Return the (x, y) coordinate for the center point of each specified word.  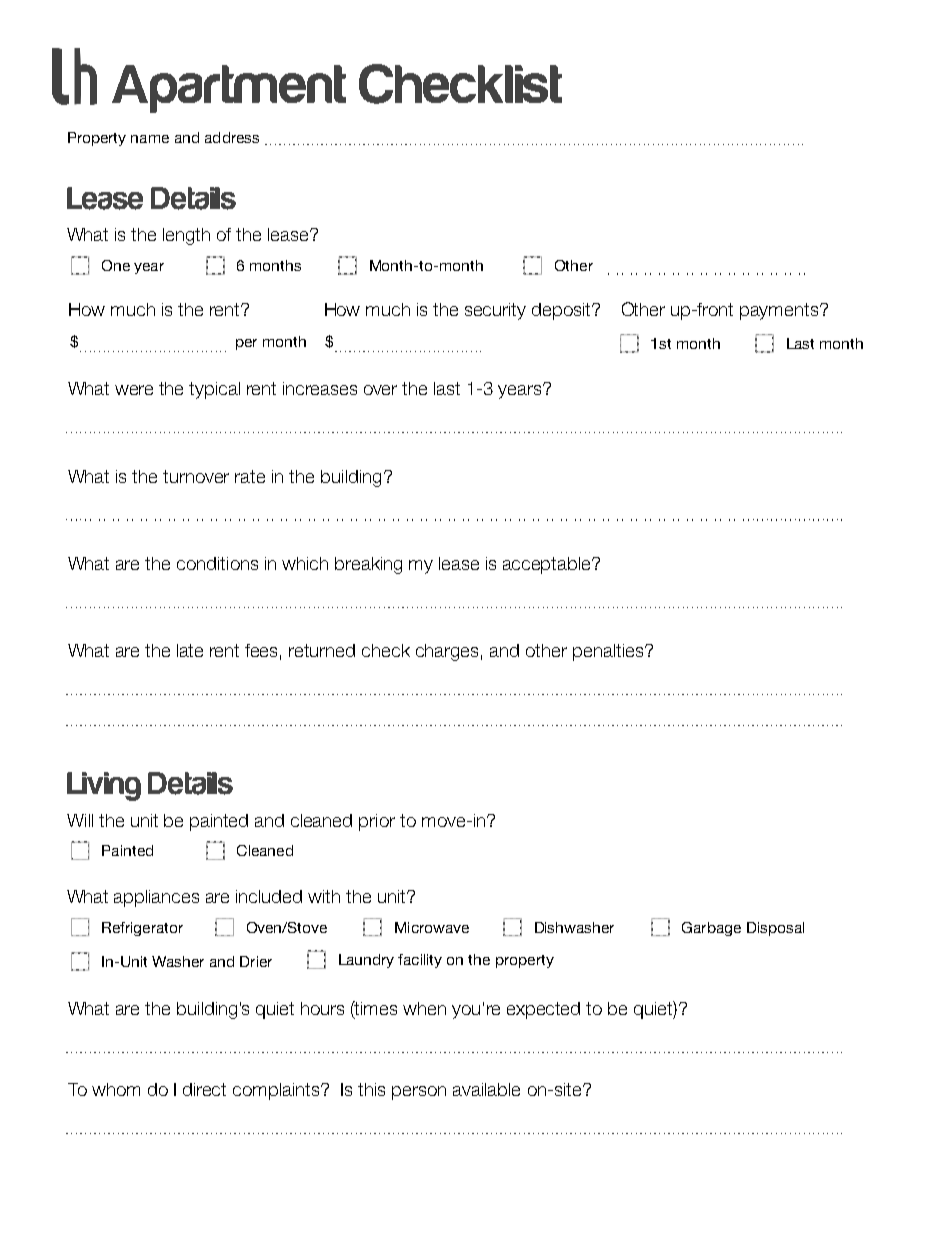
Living (104, 786)
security (495, 311)
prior (377, 822)
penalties (609, 652)
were (134, 390)
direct (204, 1089)
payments (780, 311)
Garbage (711, 929)
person (419, 1093)
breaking (368, 565)
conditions (217, 563)
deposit (562, 311)
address (232, 137)
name (150, 139)
